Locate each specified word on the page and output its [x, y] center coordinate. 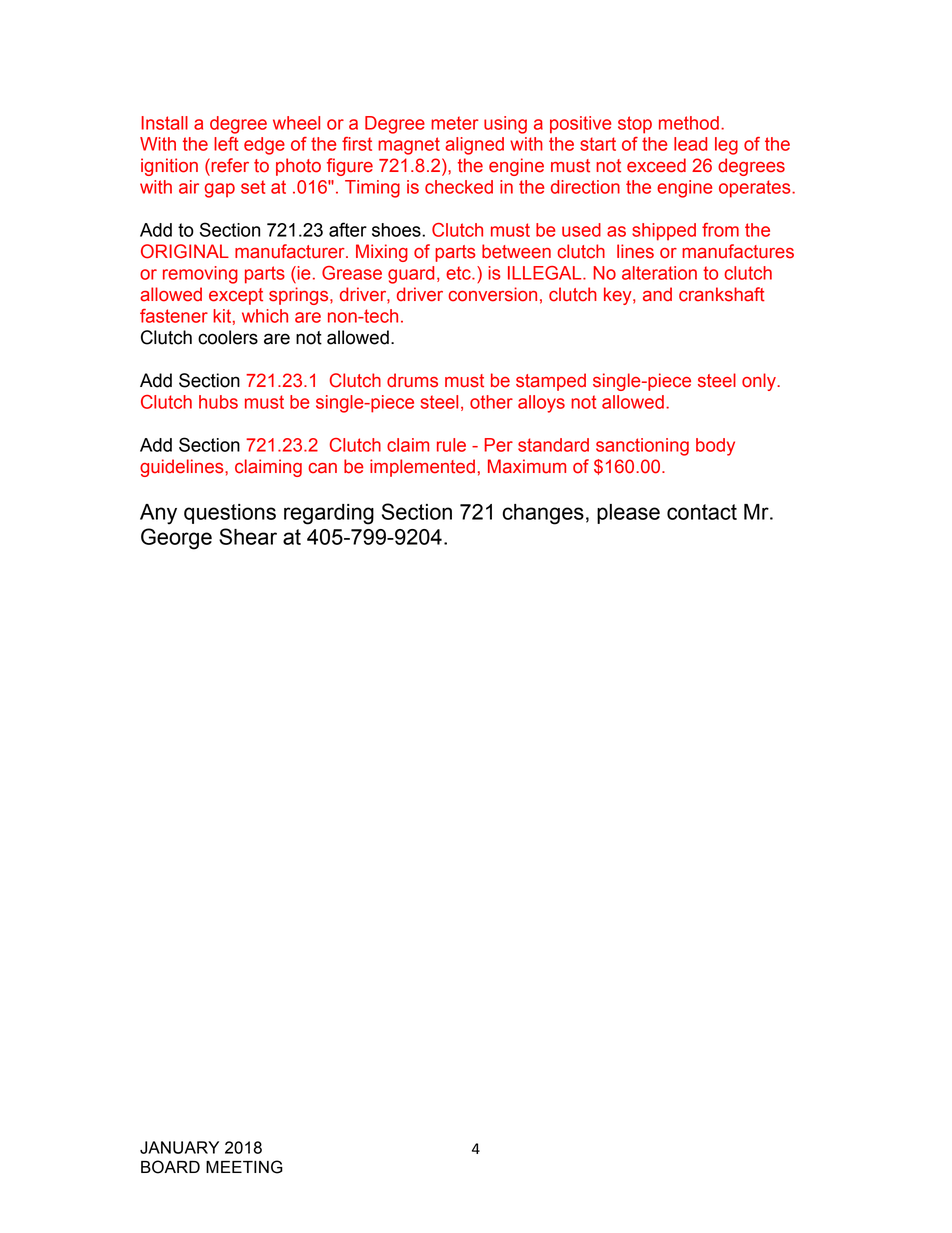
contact [702, 512]
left [226, 144]
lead [690, 144]
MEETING [244, 1167]
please [628, 514]
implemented [422, 468]
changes [543, 514]
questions [230, 514]
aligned [474, 146]
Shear [248, 536]
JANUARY [179, 1147]
